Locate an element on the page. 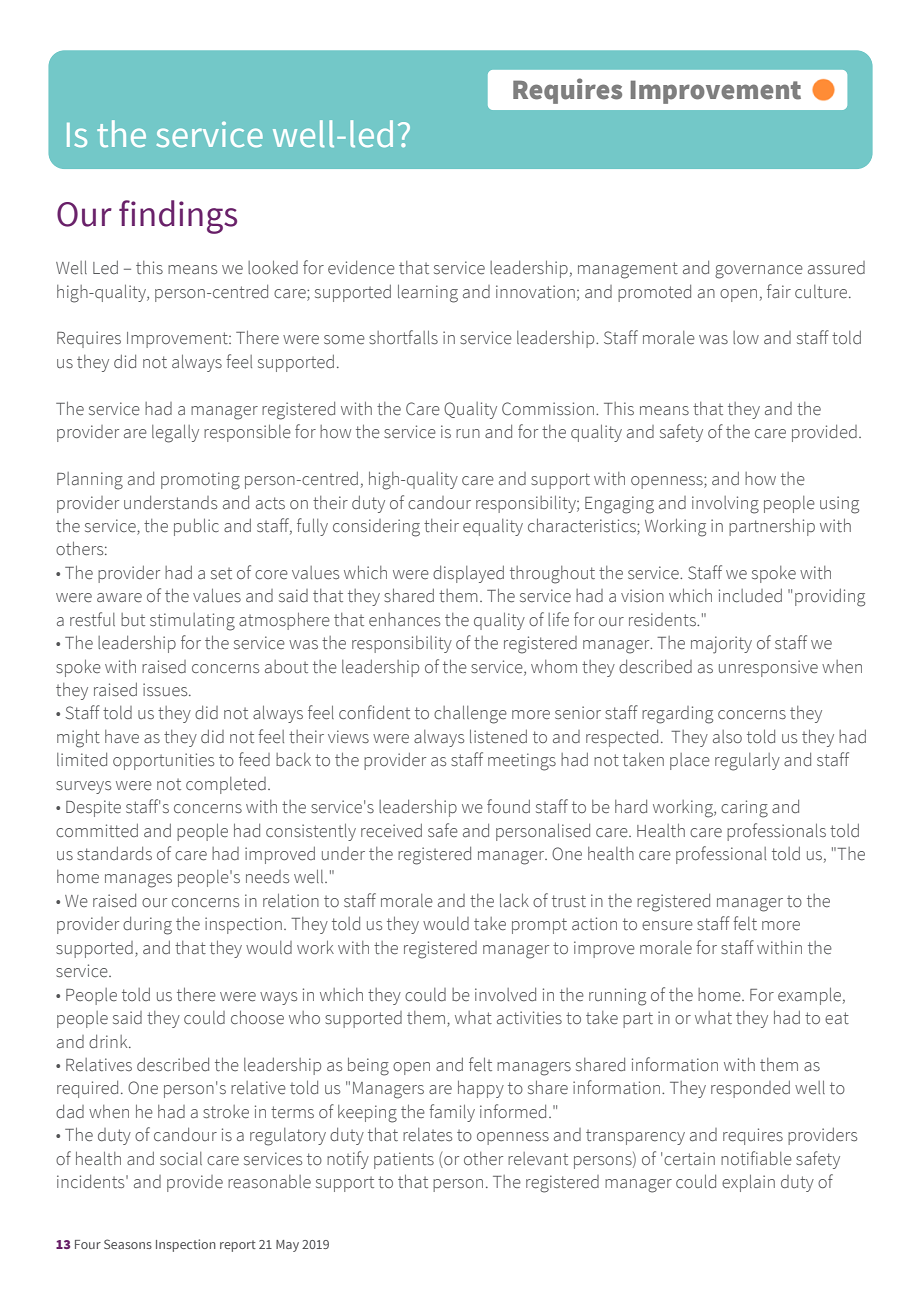  included is located at coordinates (750, 596).
